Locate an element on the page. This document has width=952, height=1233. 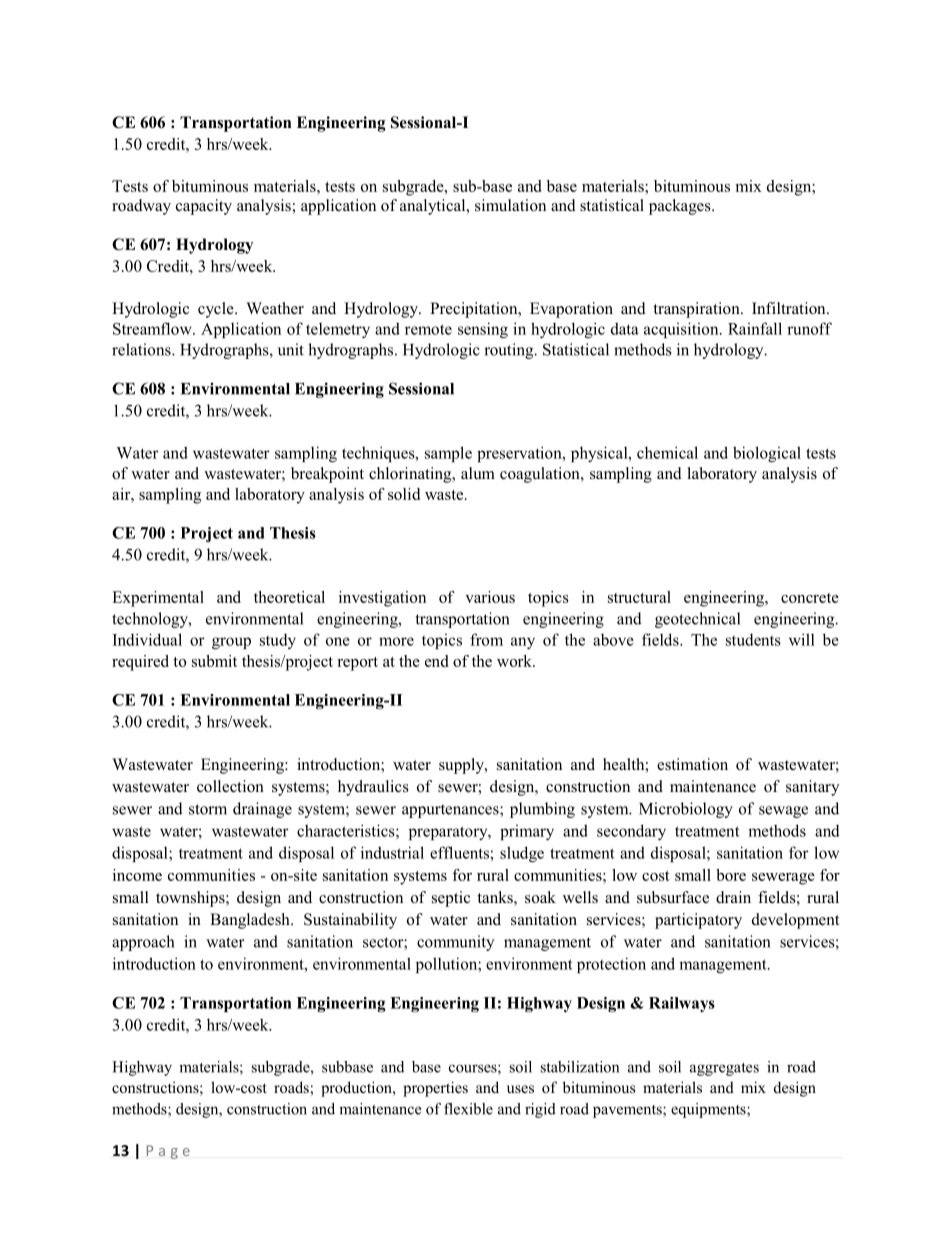
bore is located at coordinates (731, 875).
